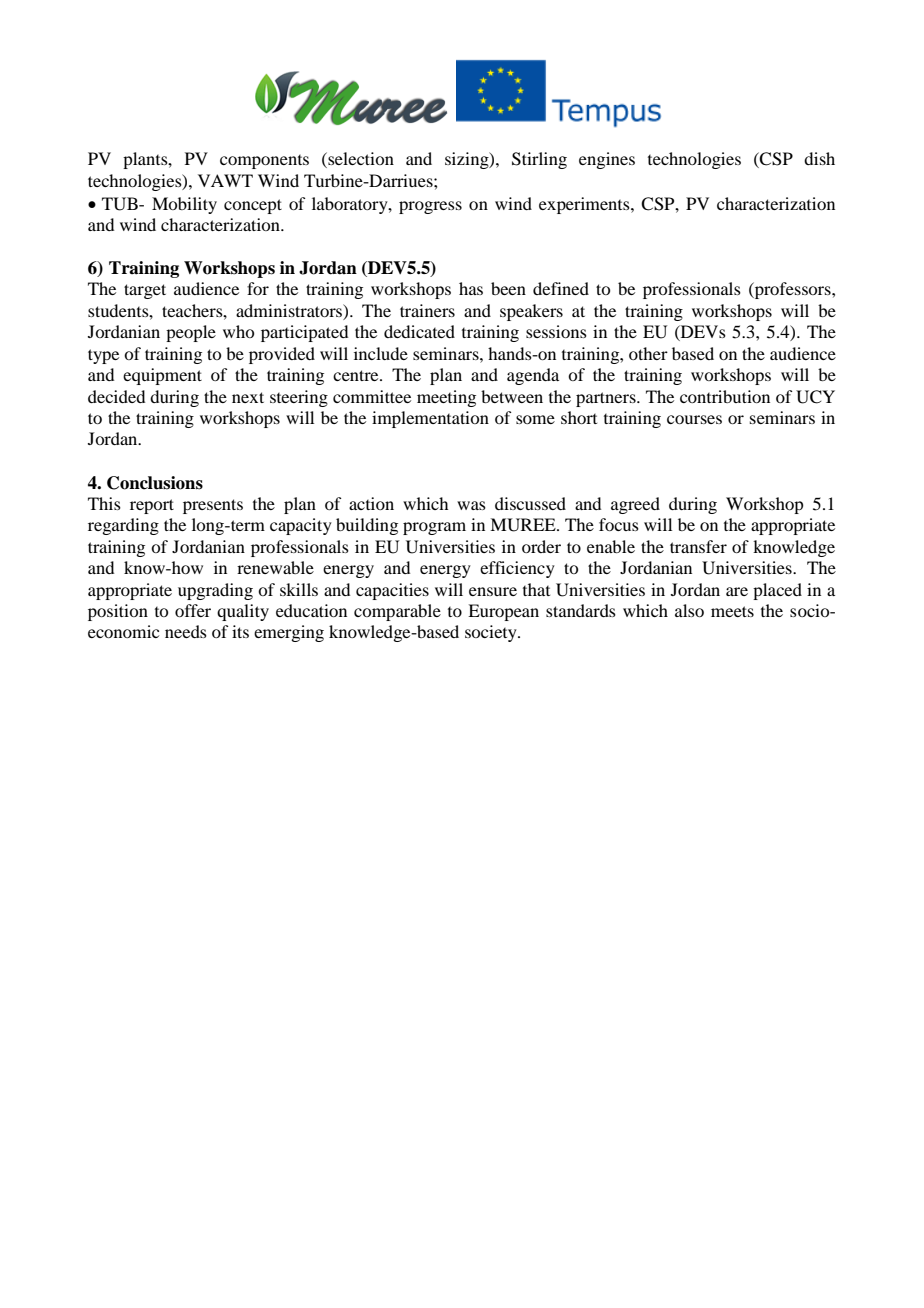  I want to click on dish, so click(819, 158).
